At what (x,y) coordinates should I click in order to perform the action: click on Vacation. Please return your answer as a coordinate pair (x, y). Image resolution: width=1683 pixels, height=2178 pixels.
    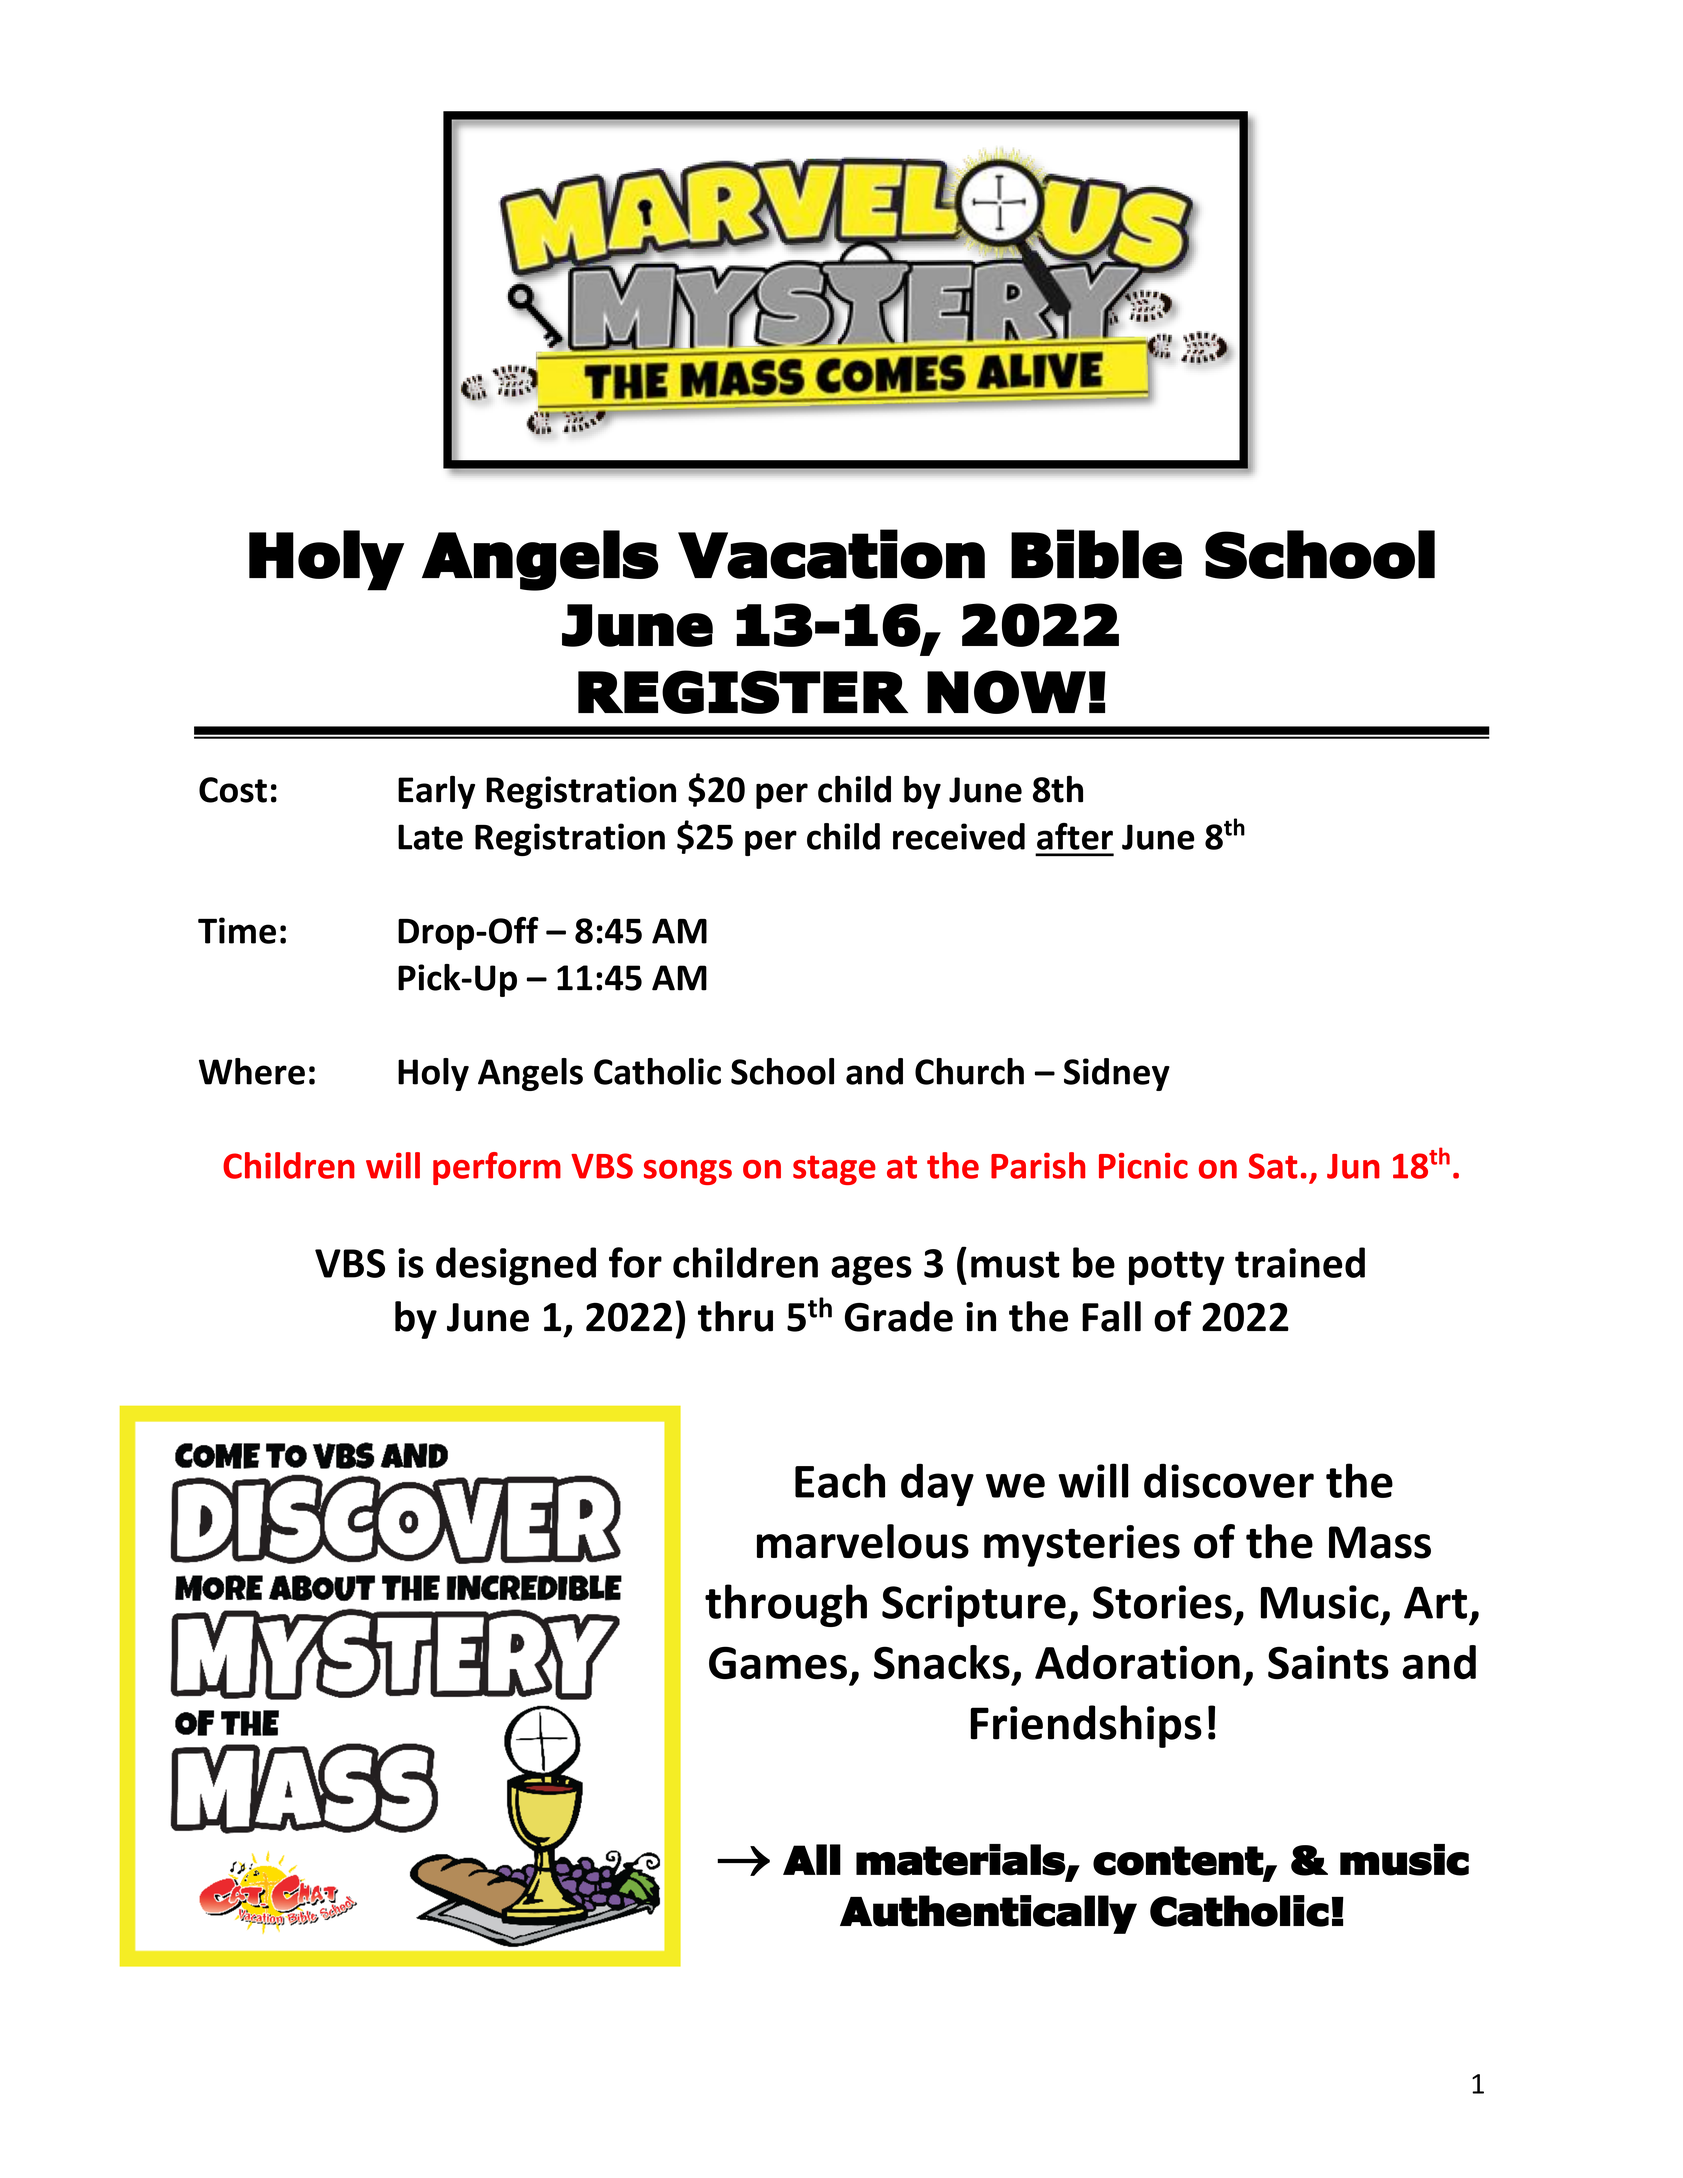
    Looking at the image, I should click on (831, 554).
